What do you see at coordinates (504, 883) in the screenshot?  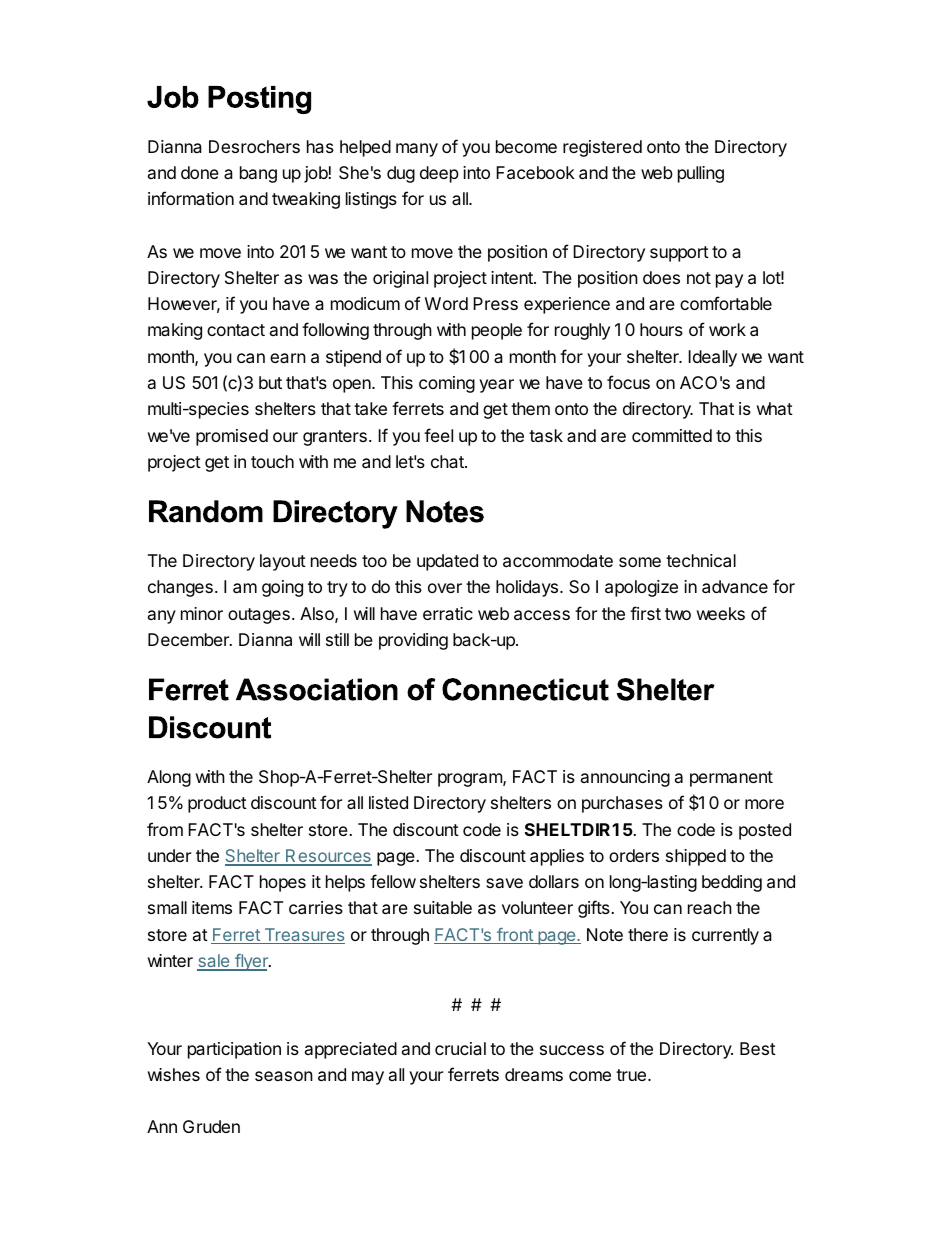 I see `save` at bounding box center [504, 883].
